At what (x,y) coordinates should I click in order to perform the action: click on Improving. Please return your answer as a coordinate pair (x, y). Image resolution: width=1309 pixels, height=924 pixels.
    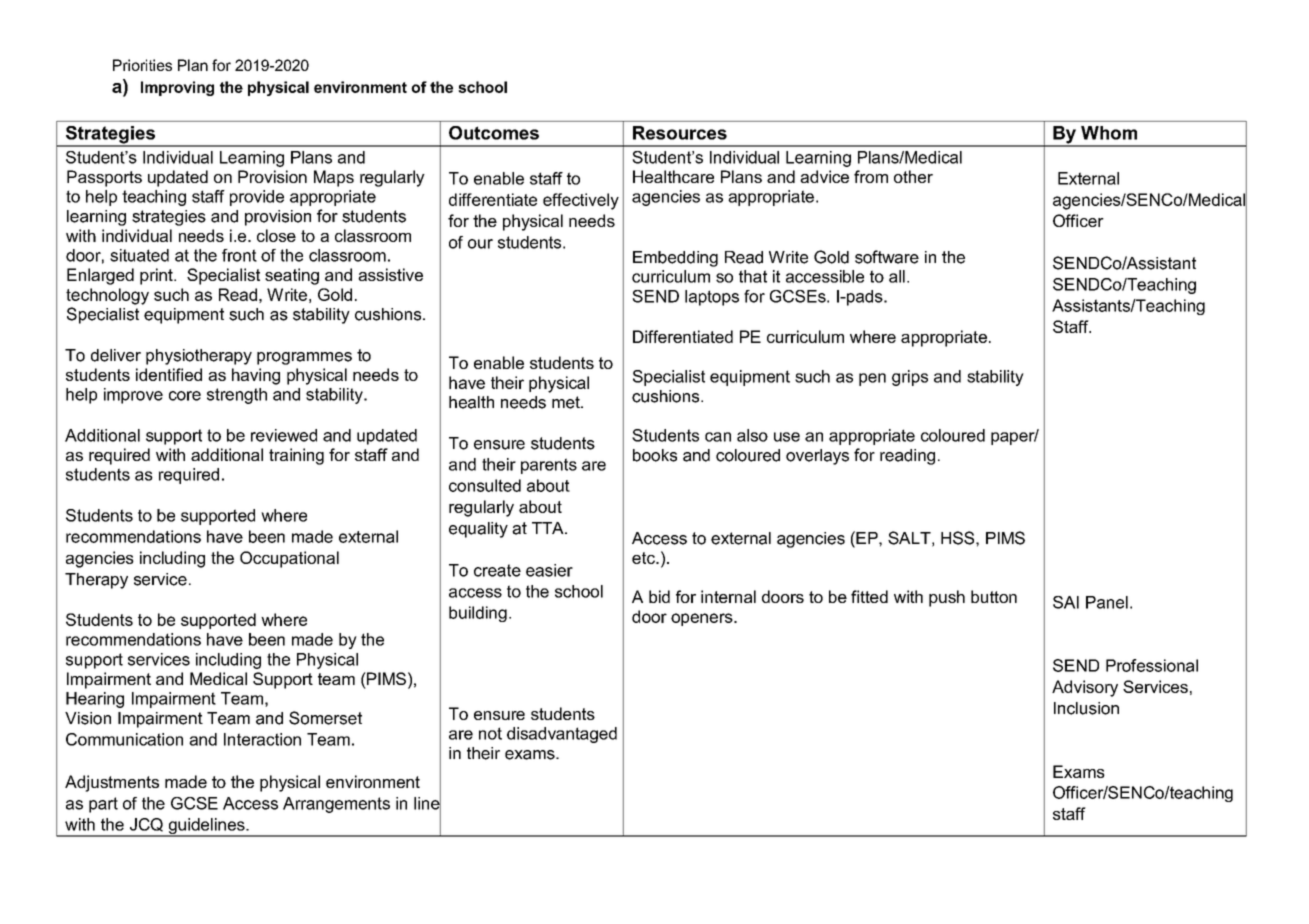
    Looking at the image, I should click on (177, 88).
